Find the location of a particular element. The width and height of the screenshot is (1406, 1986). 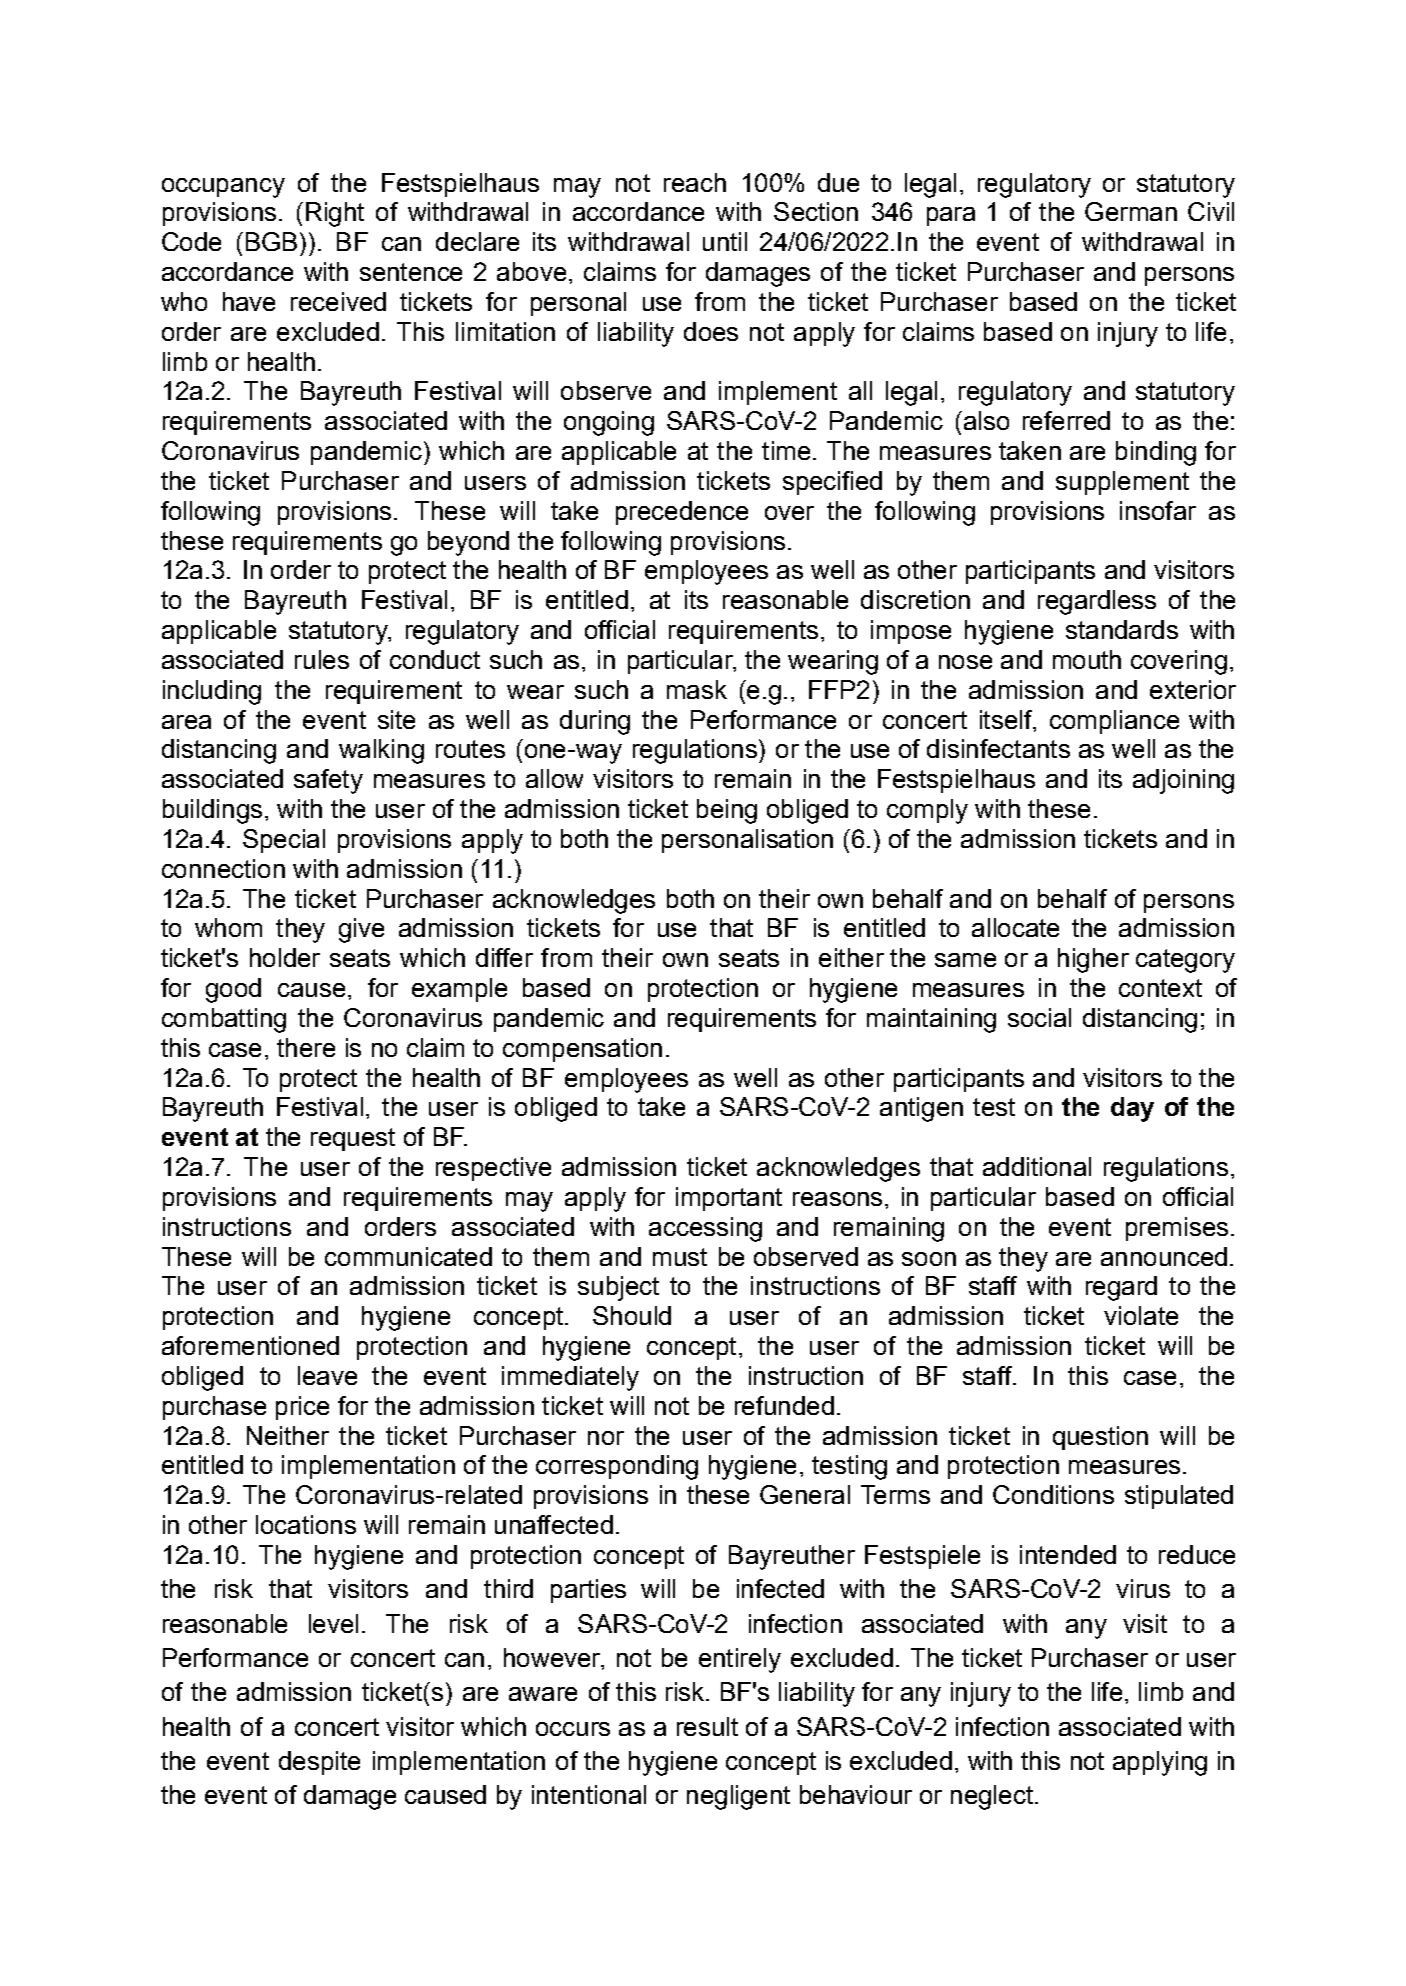

until is located at coordinates (725, 241).
